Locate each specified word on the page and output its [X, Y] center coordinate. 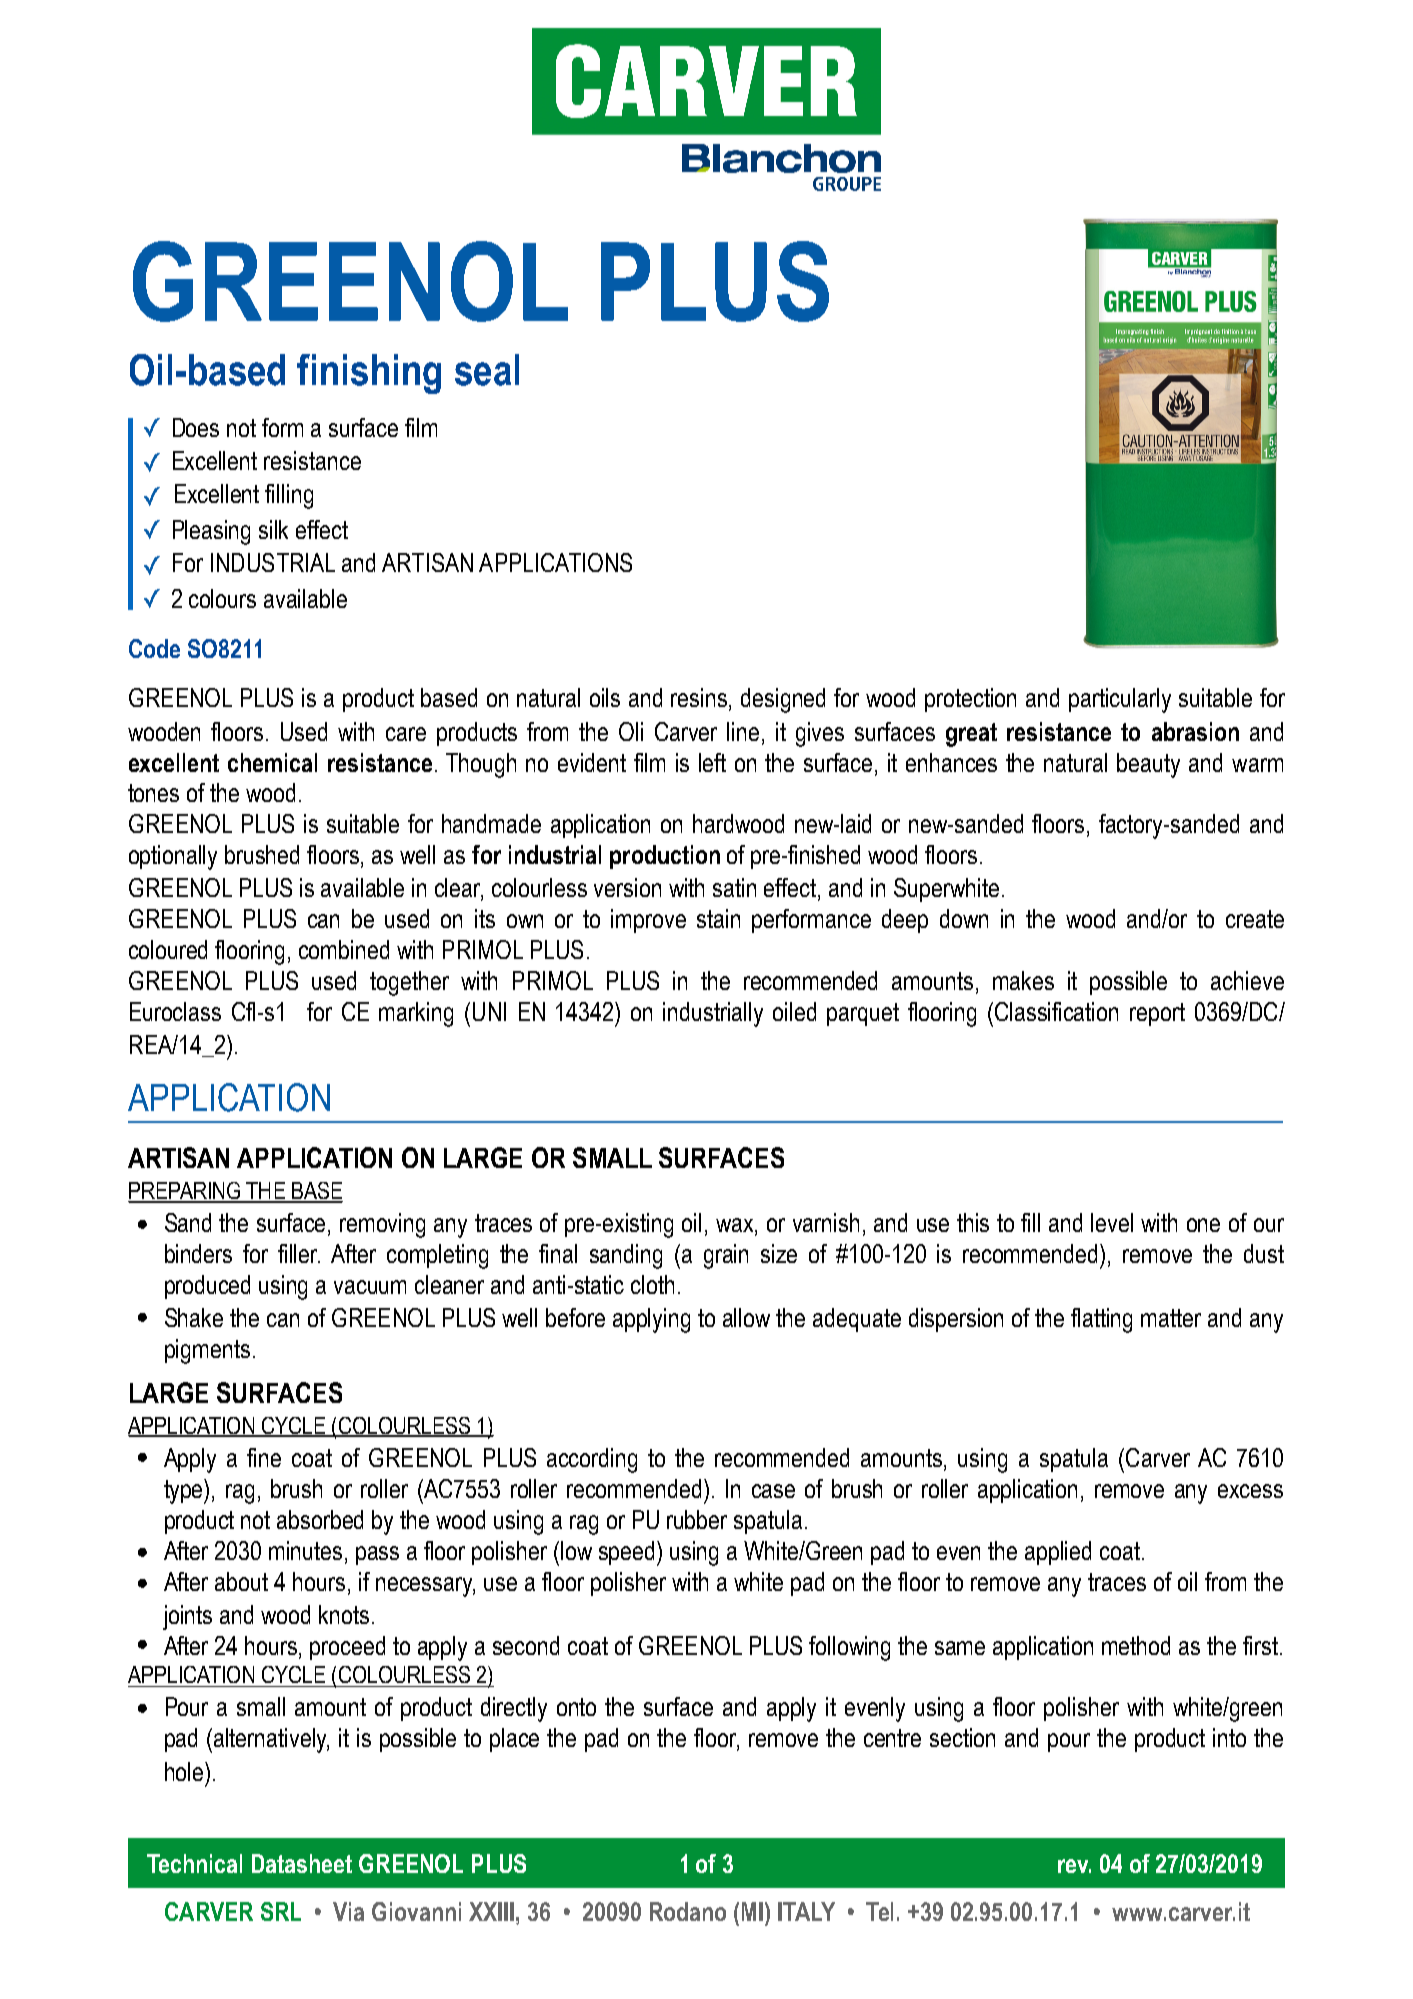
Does [196, 427]
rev [1074, 1866]
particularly [1120, 700]
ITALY [806, 1911]
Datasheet [302, 1863]
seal [487, 370]
